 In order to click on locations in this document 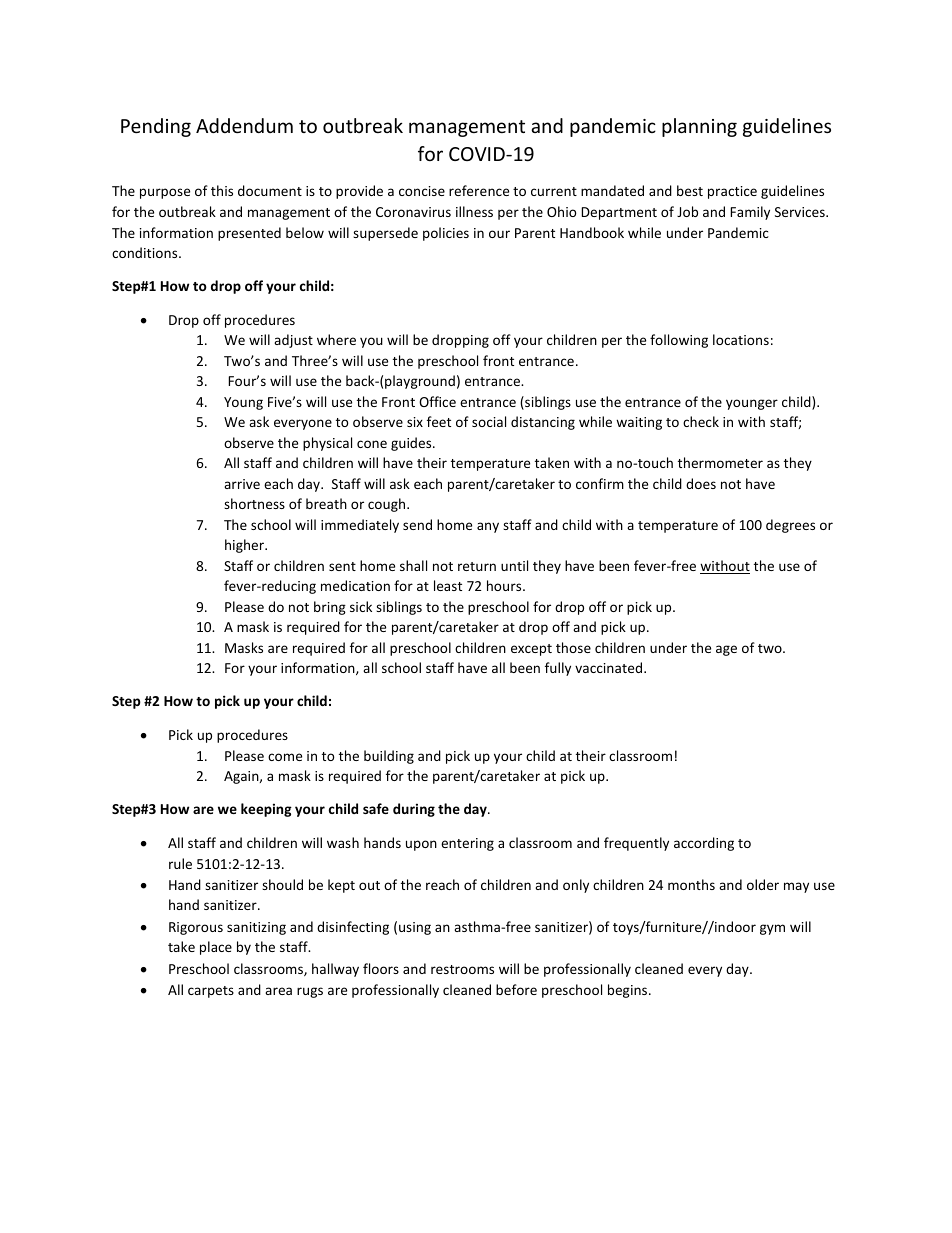, I will do `click(741, 339)`.
